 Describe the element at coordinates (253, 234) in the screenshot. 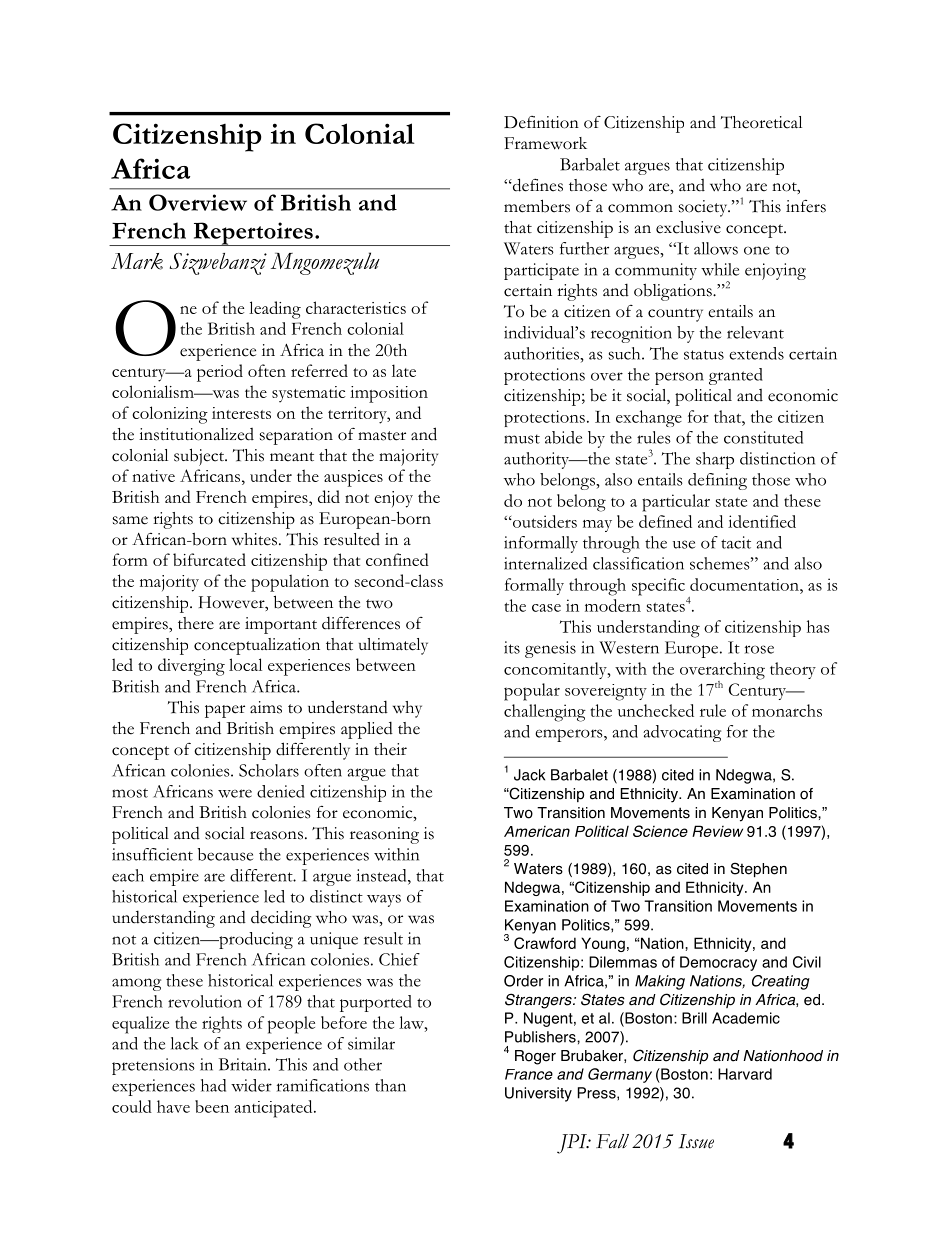

I see `Repertoires` at that location.
